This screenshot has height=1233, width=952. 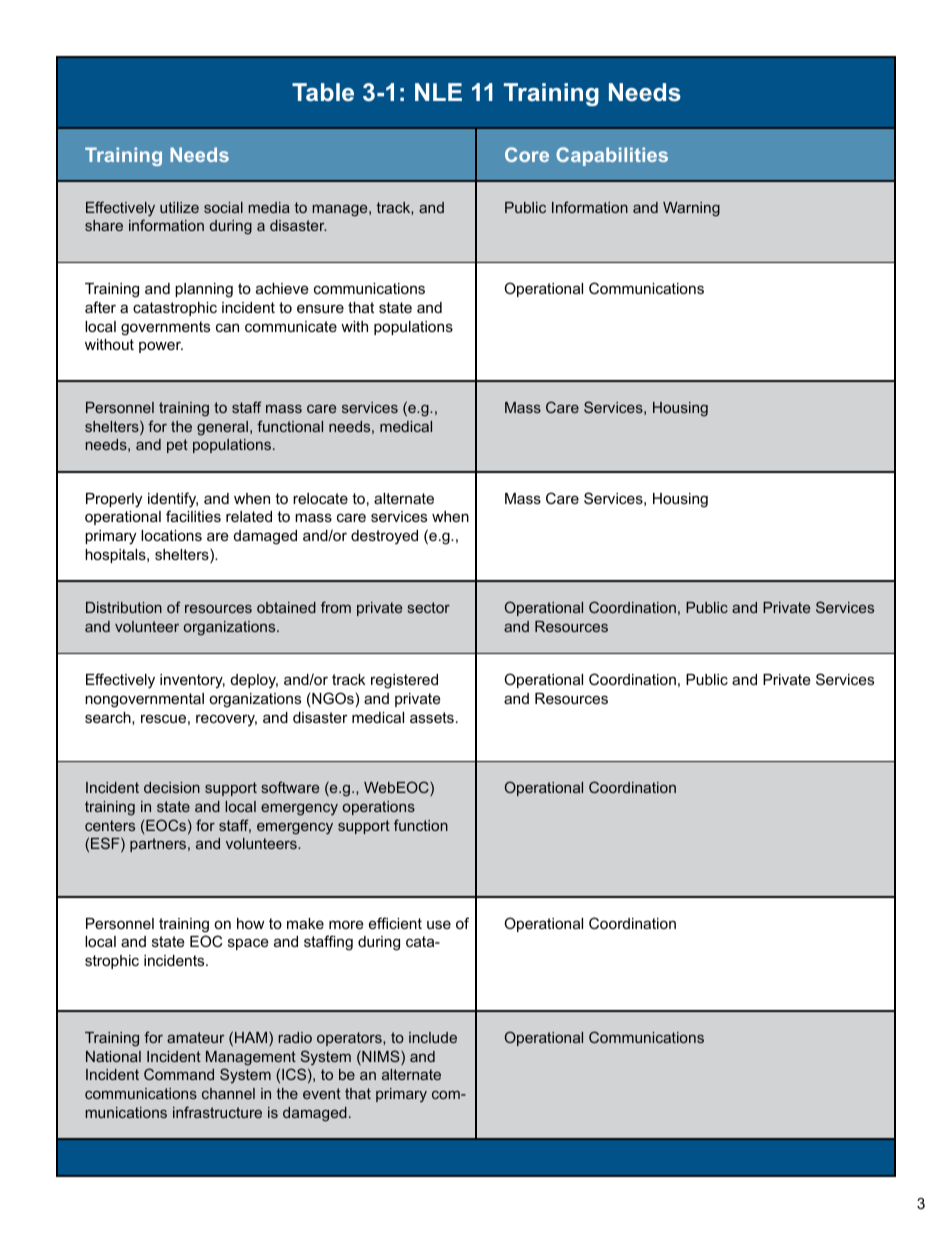 I want to click on sector, so click(x=429, y=607).
